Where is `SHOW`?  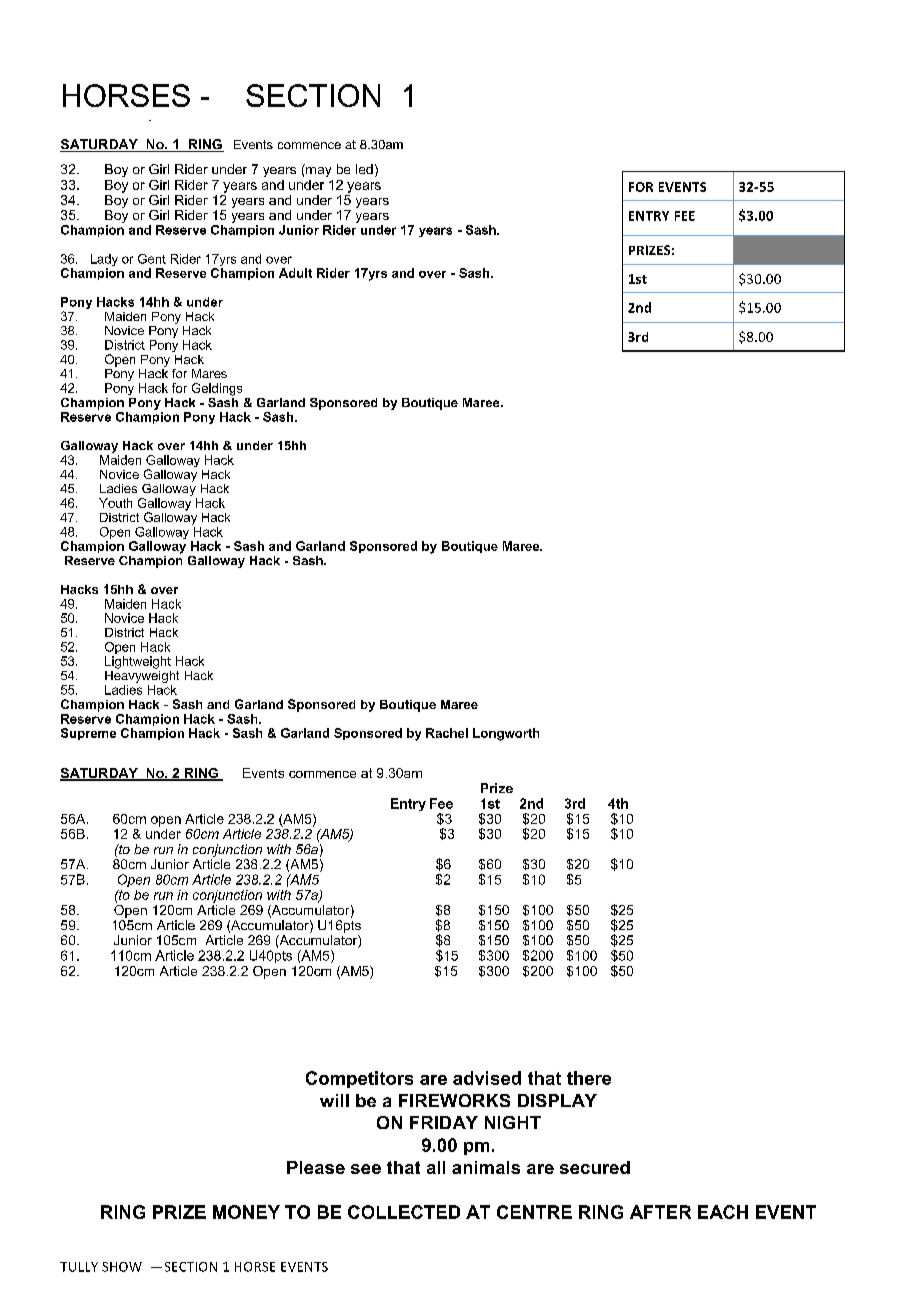 SHOW is located at coordinates (122, 1267).
